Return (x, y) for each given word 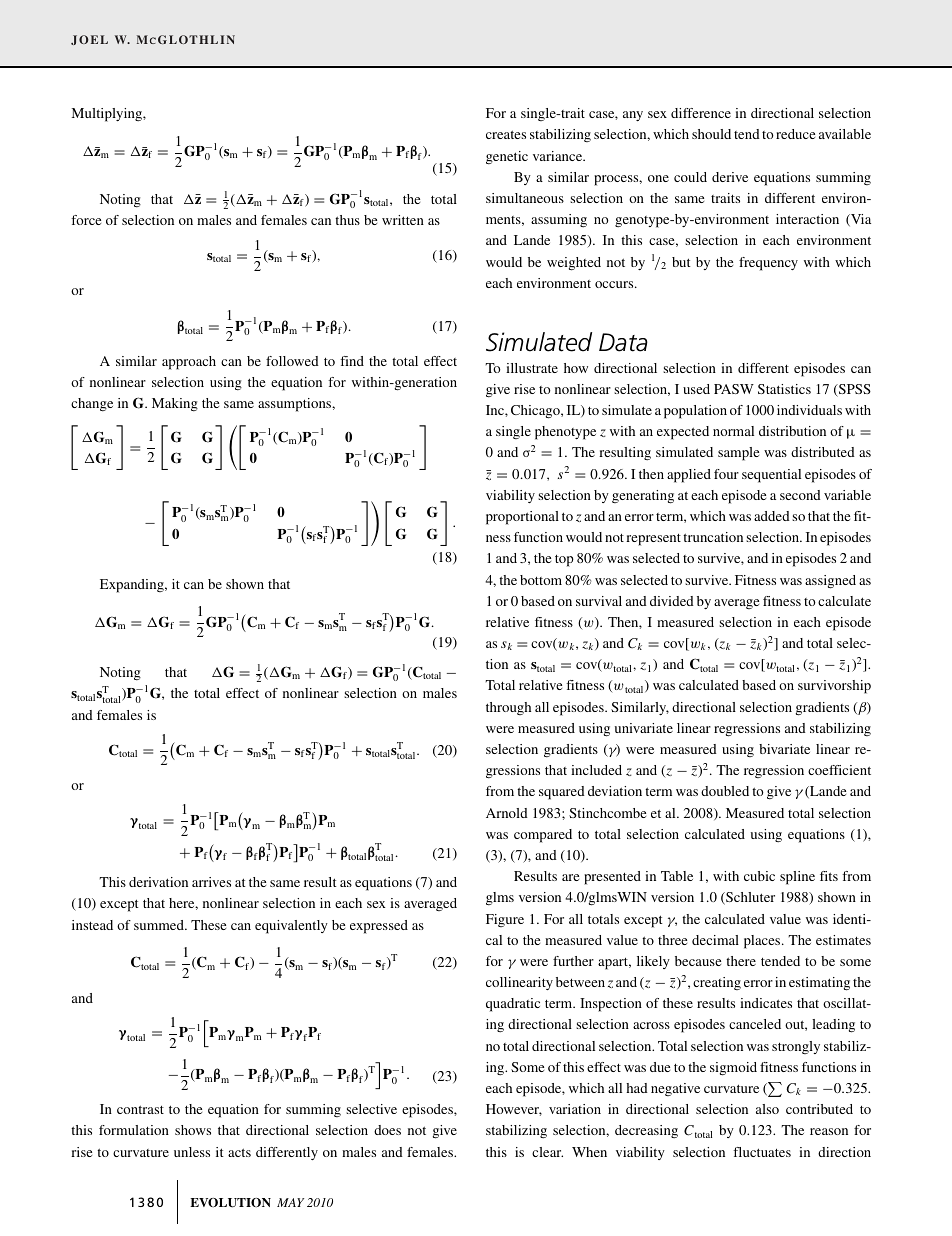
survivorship (834, 687)
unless (192, 1152)
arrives (211, 882)
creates (506, 134)
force (86, 220)
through (508, 708)
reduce (795, 134)
